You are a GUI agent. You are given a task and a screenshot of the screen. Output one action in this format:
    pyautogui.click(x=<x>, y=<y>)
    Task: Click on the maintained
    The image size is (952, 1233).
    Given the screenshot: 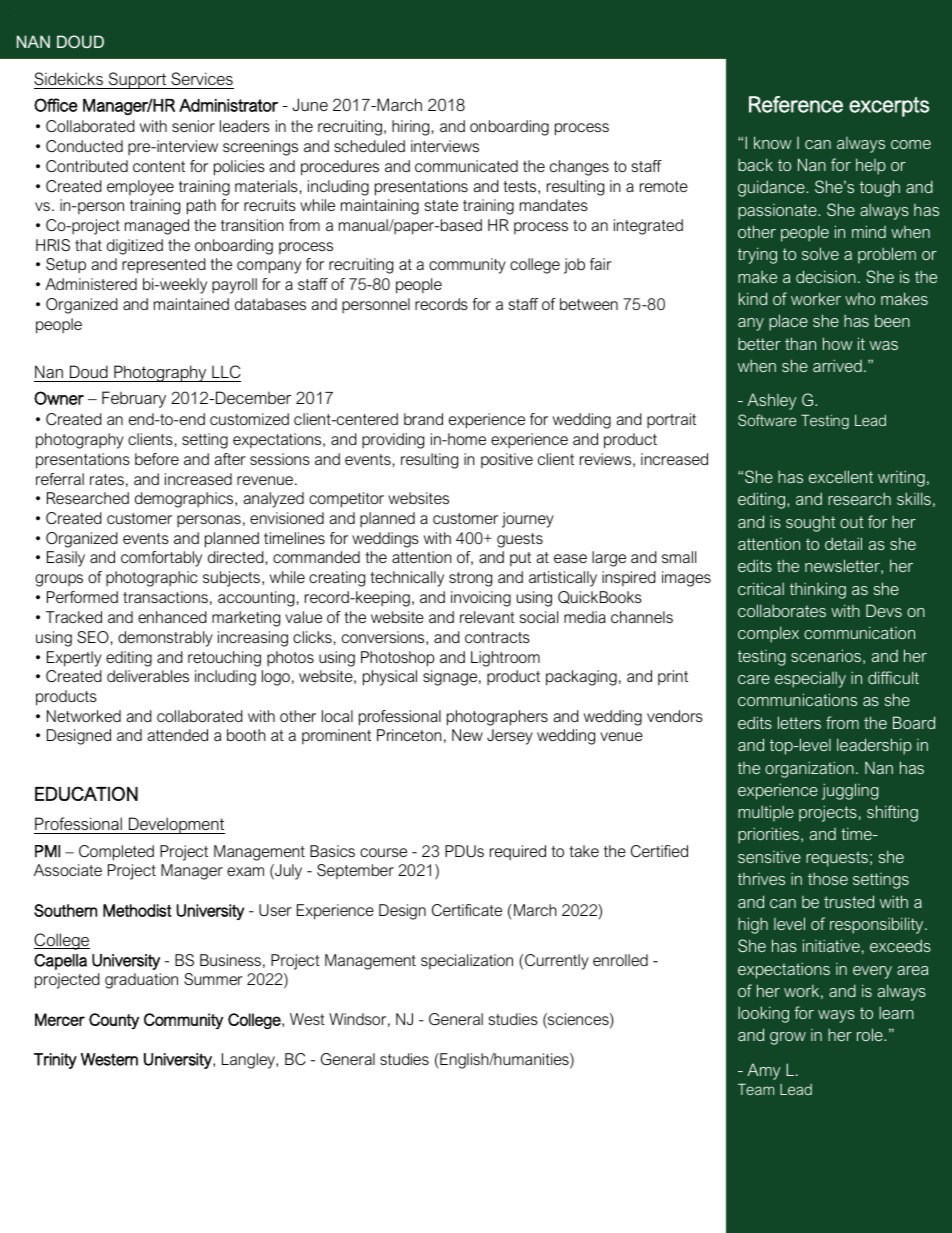 What is the action you would take?
    pyautogui.click(x=191, y=304)
